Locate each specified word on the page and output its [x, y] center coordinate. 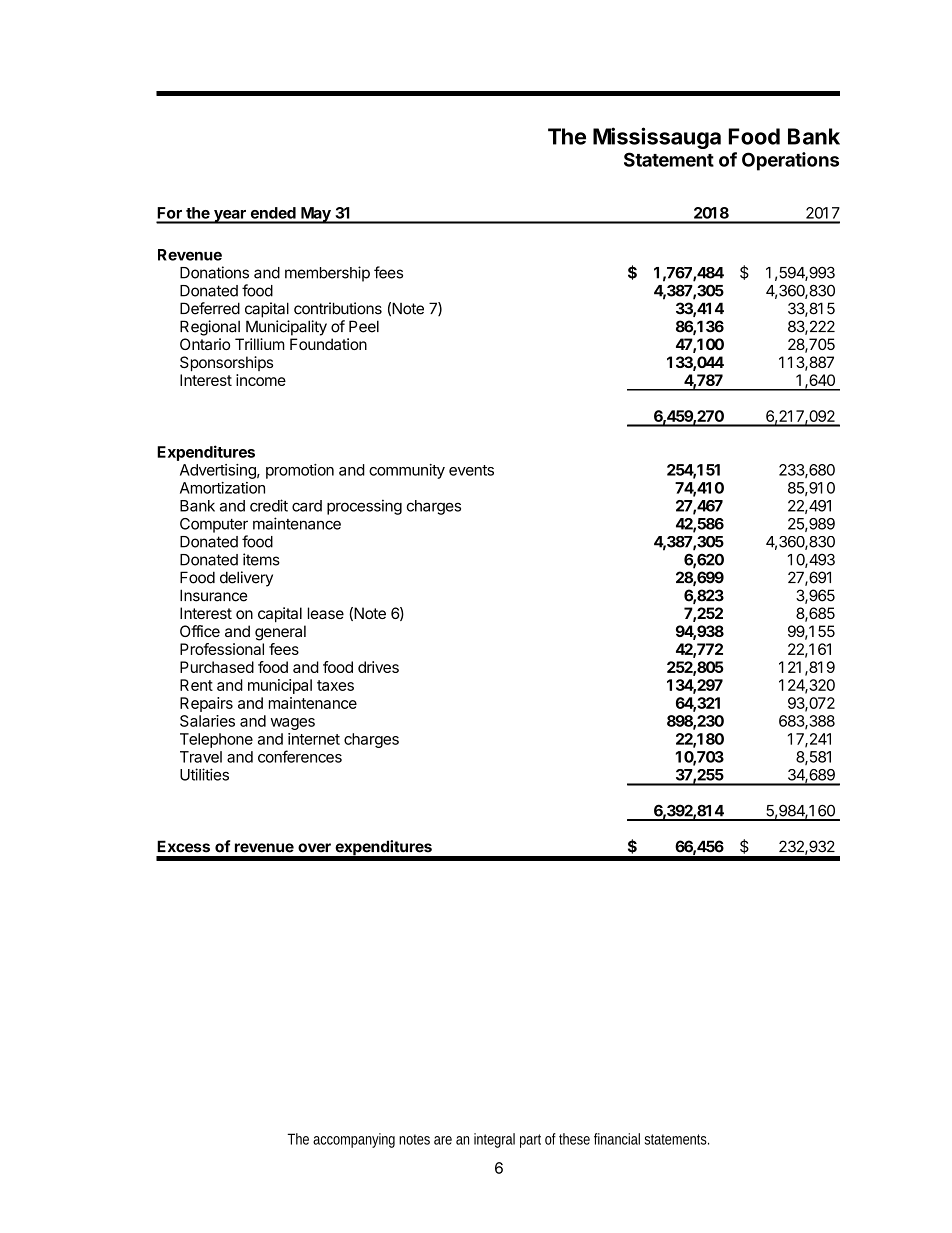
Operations [790, 161]
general [280, 633]
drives [378, 667]
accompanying [354, 1140]
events [471, 470]
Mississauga [657, 138]
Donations [214, 272]
